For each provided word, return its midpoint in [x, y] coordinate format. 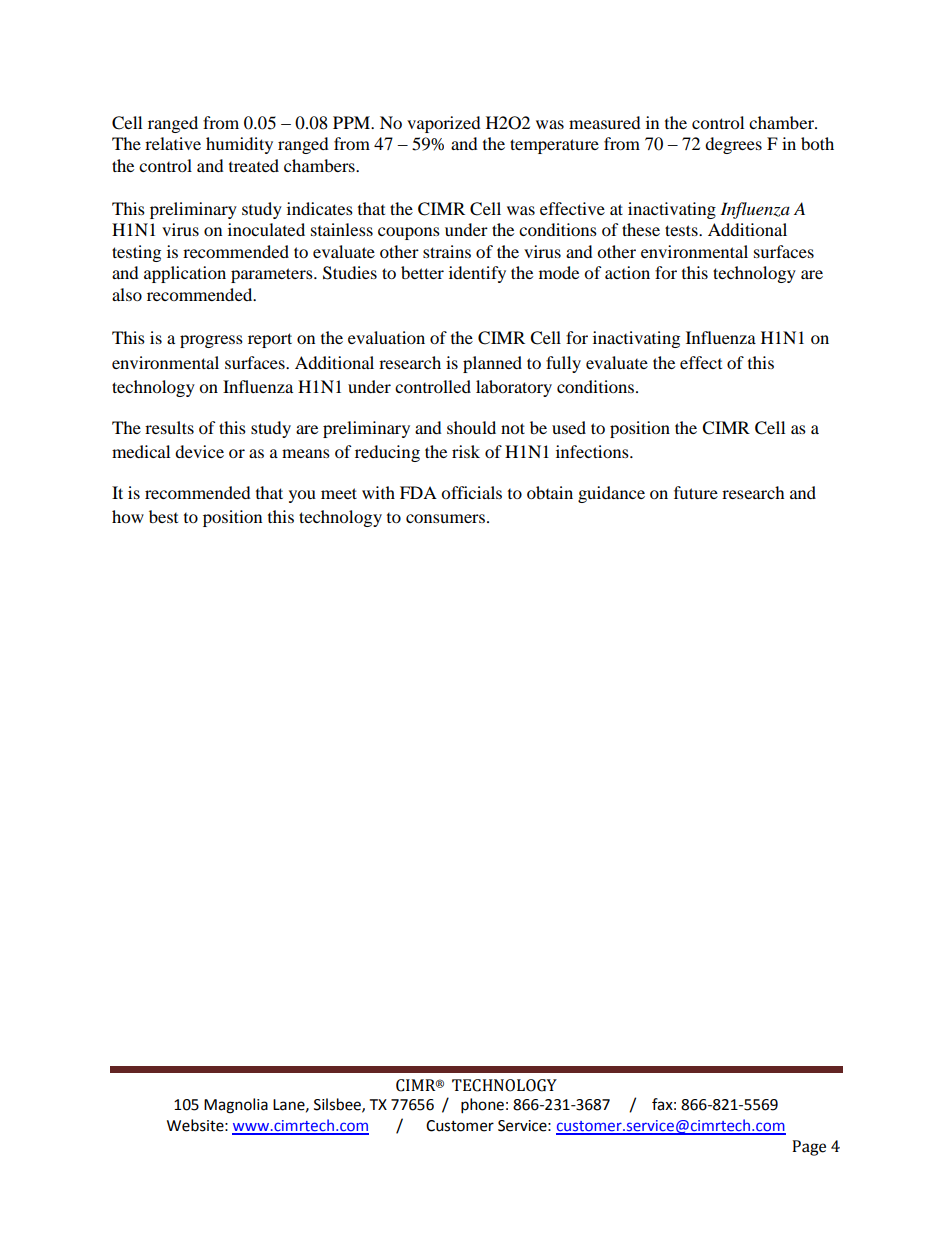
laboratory [514, 388]
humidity [239, 145]
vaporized [444, 124]
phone [482, 1106]
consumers [445, 518]
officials [471, 492]
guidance [611, 494]
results [169, 427]
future [696, 492]
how [128, 516]
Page [809, 1148]
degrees [733, 145]
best [163, 516]
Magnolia [236, 1106]
